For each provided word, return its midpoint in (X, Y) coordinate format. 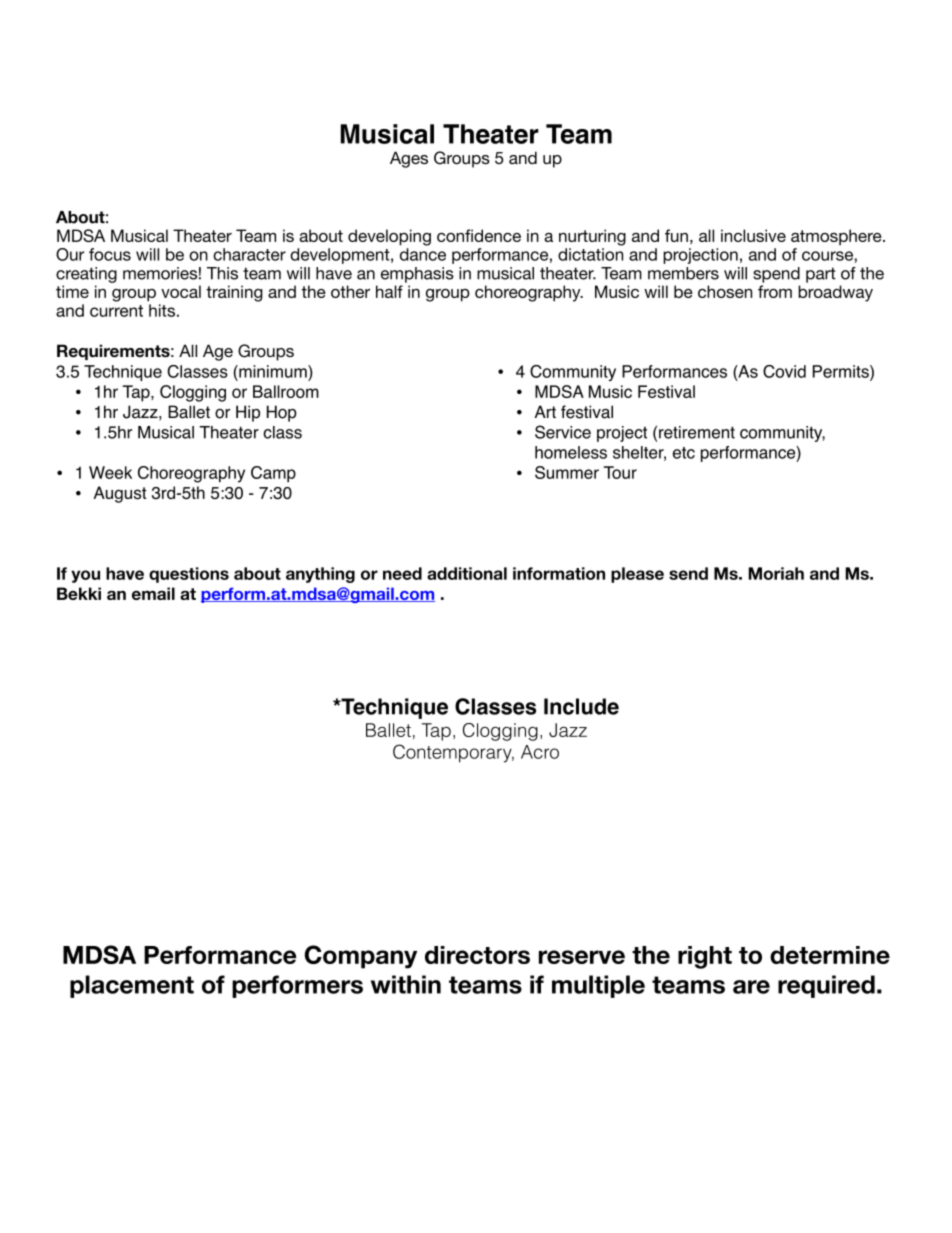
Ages (409, 159)
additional (467, 573)
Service (563, 432)
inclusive (753, 235)
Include (581, 706)
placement (132, 986)
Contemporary (453, 753)
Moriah (776, 573)
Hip (248, 413)
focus (110, 254)
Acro (540, 752)
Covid (784, 371)
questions (189, 575)
